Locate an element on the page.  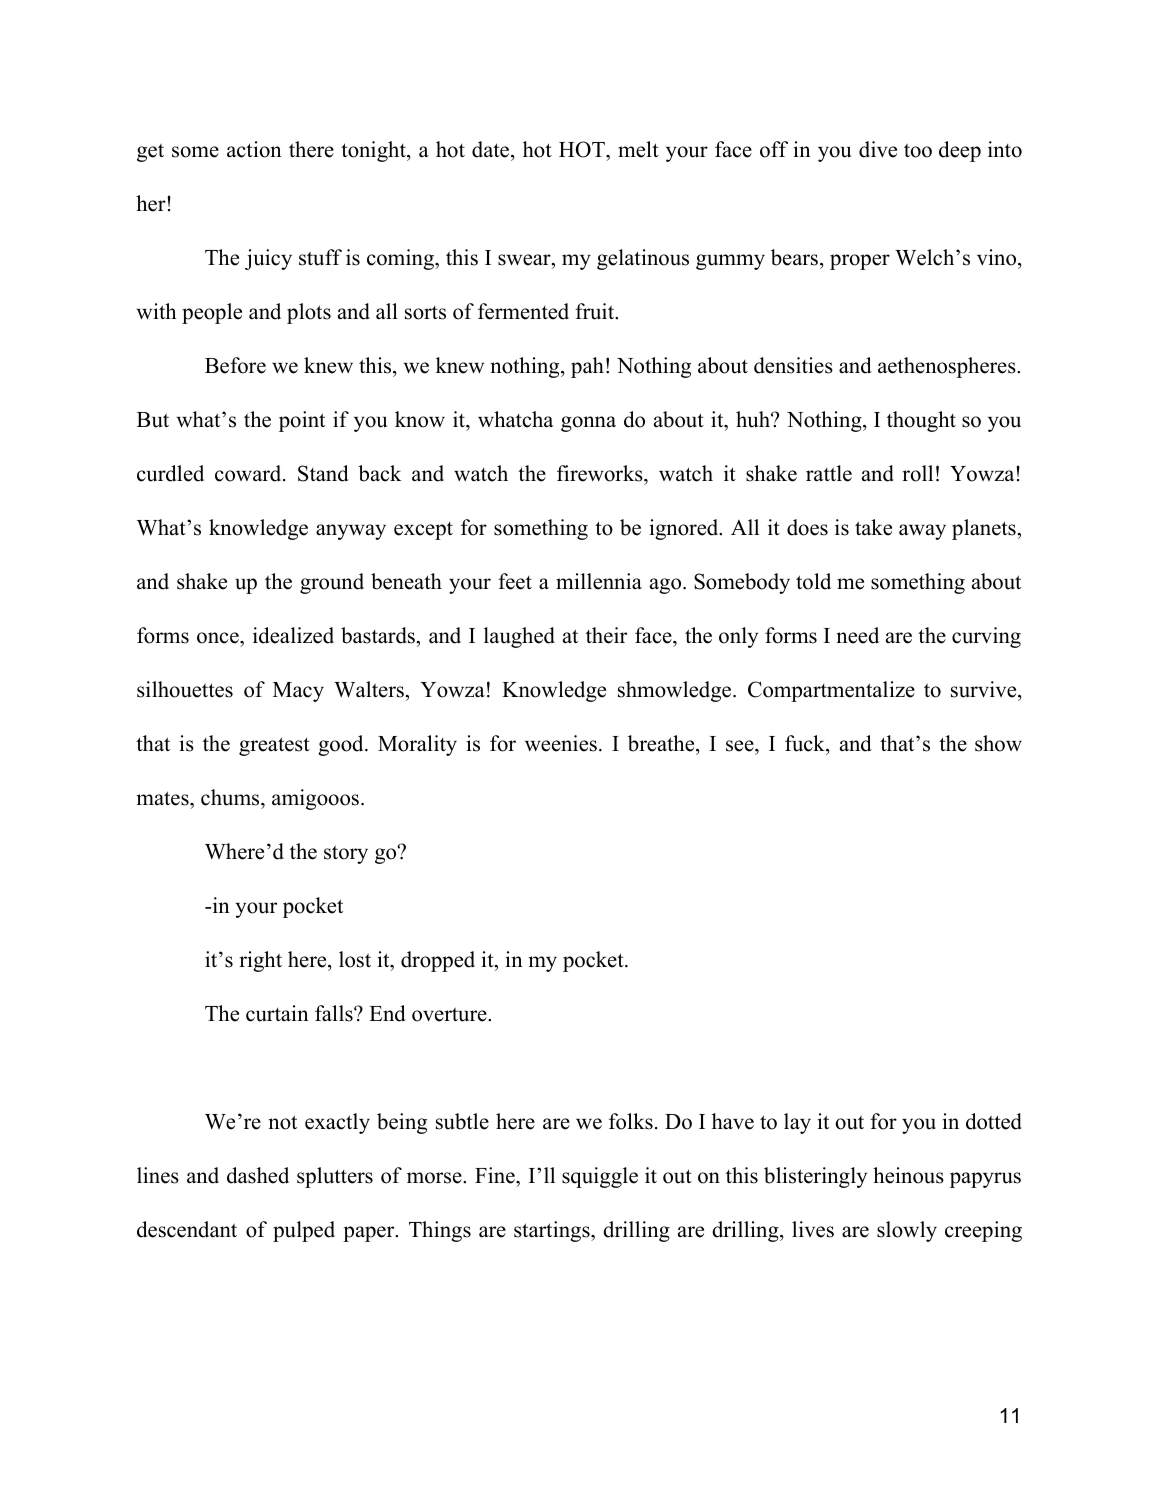
too is located at coordinates (918, 150).
